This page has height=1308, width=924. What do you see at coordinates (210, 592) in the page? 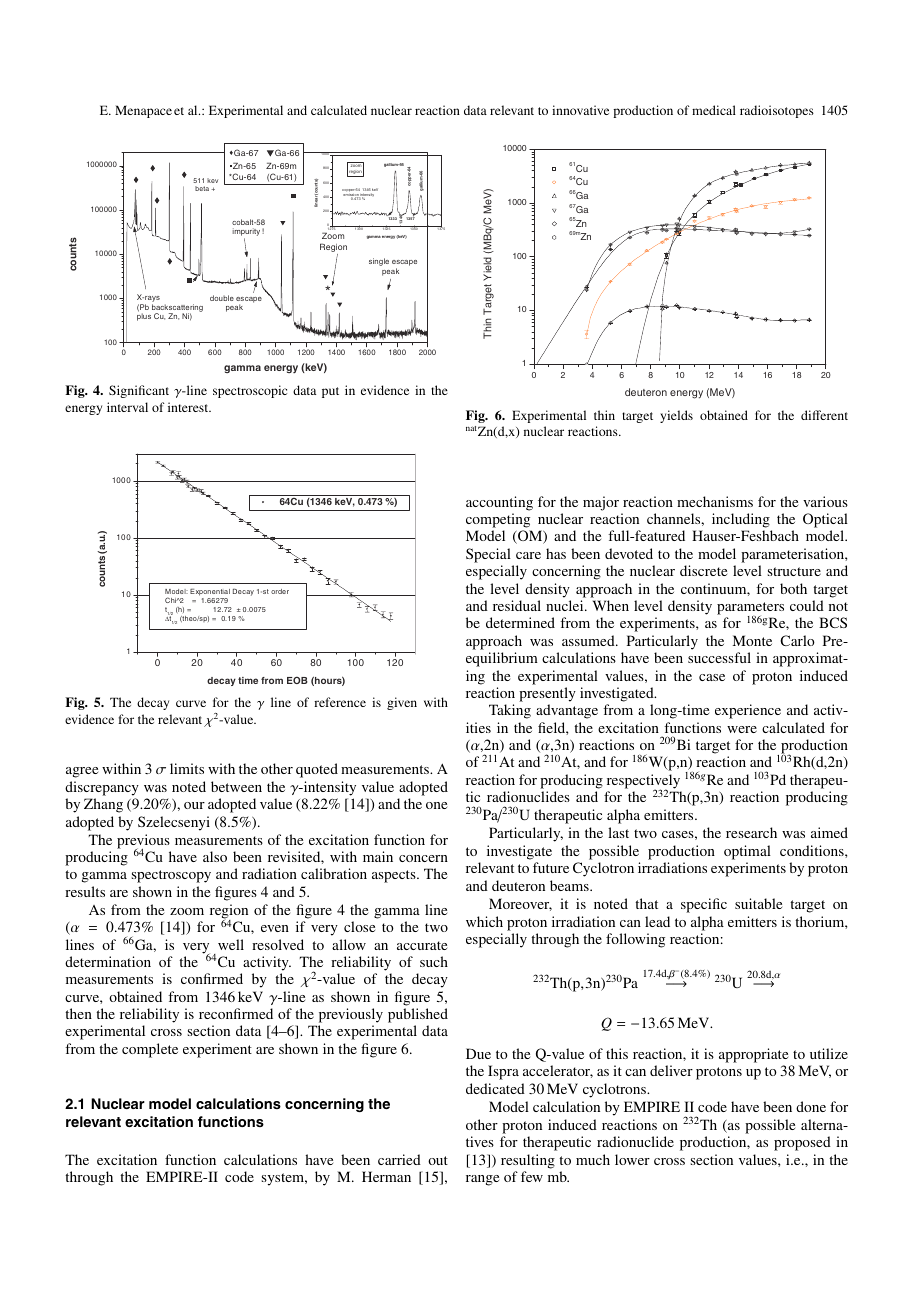
I see `Exponential` at bounding box center [210, 592].
